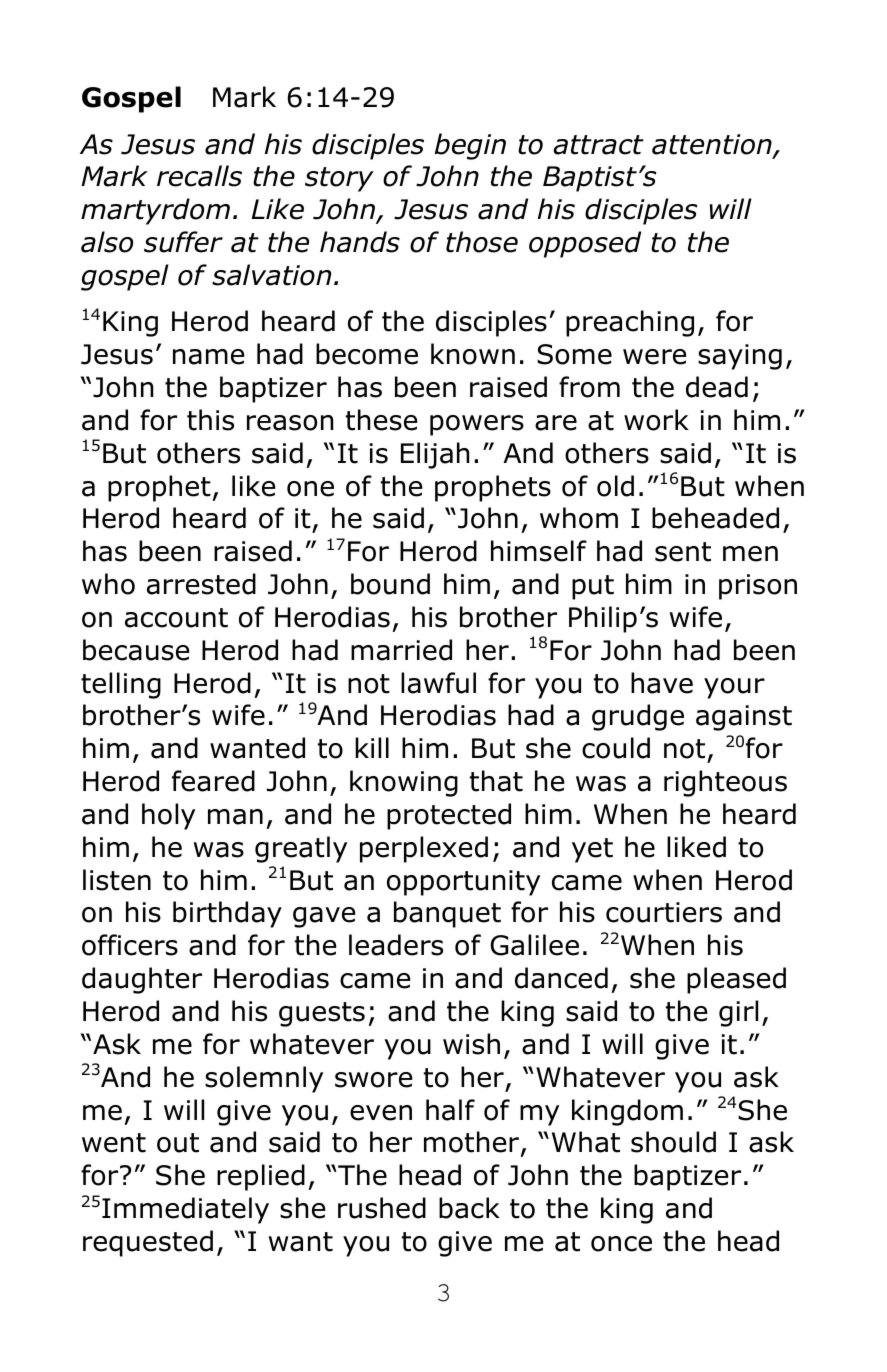 The image size is (887, 1372). What do you see at coordinates (683, 552) in the page?
I see `sent` at bounding box center [683, 552].
